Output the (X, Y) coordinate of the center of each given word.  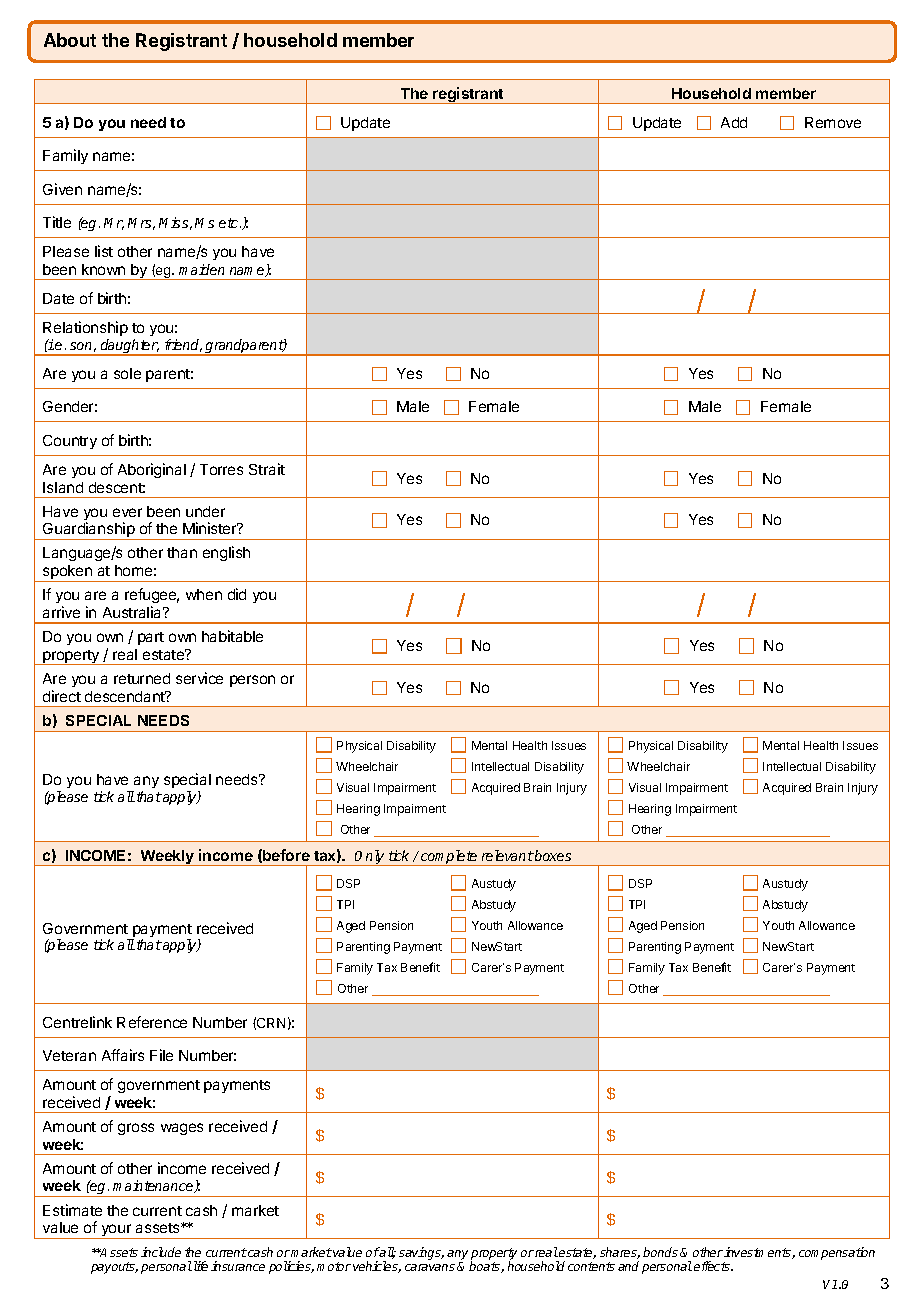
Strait (267, 469)
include (161, 1252)
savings (421, 1253)
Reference (152, 1022)
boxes (552, 855)
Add (734, 122)
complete (449, 858)
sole (127, 373)
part (151, 638)
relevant (508, 855)
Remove (833, 122)
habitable (232, 636)
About (70, 40)
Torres (221, 469)
